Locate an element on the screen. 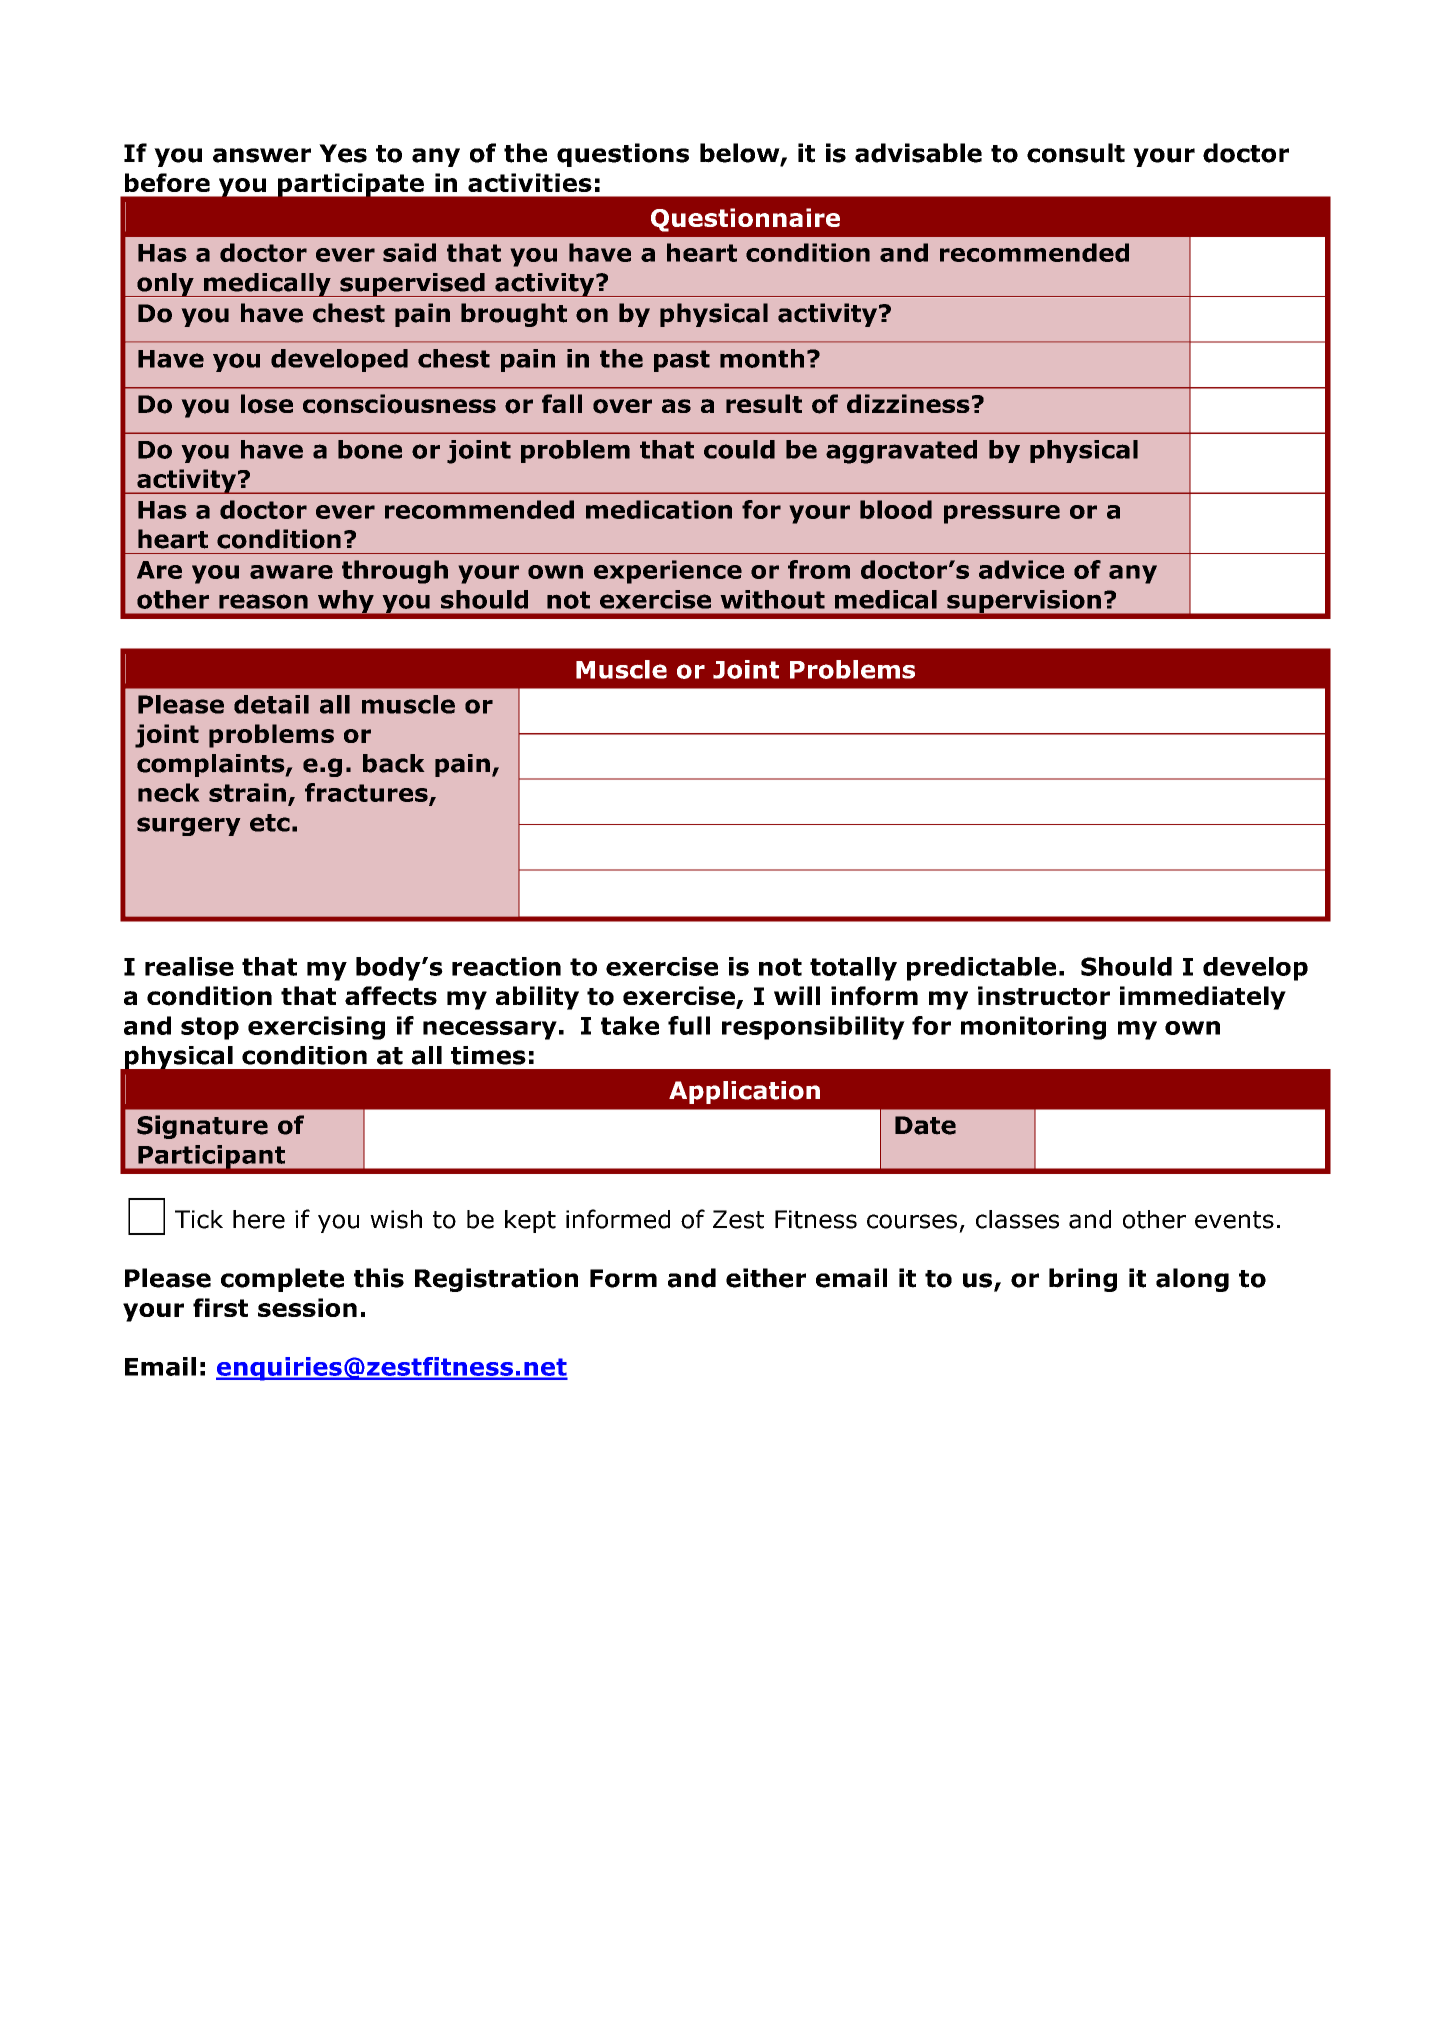 Image resolution: width=1445 pixels, height=2044 pixels. either is located at coordinates (766, 1278).
